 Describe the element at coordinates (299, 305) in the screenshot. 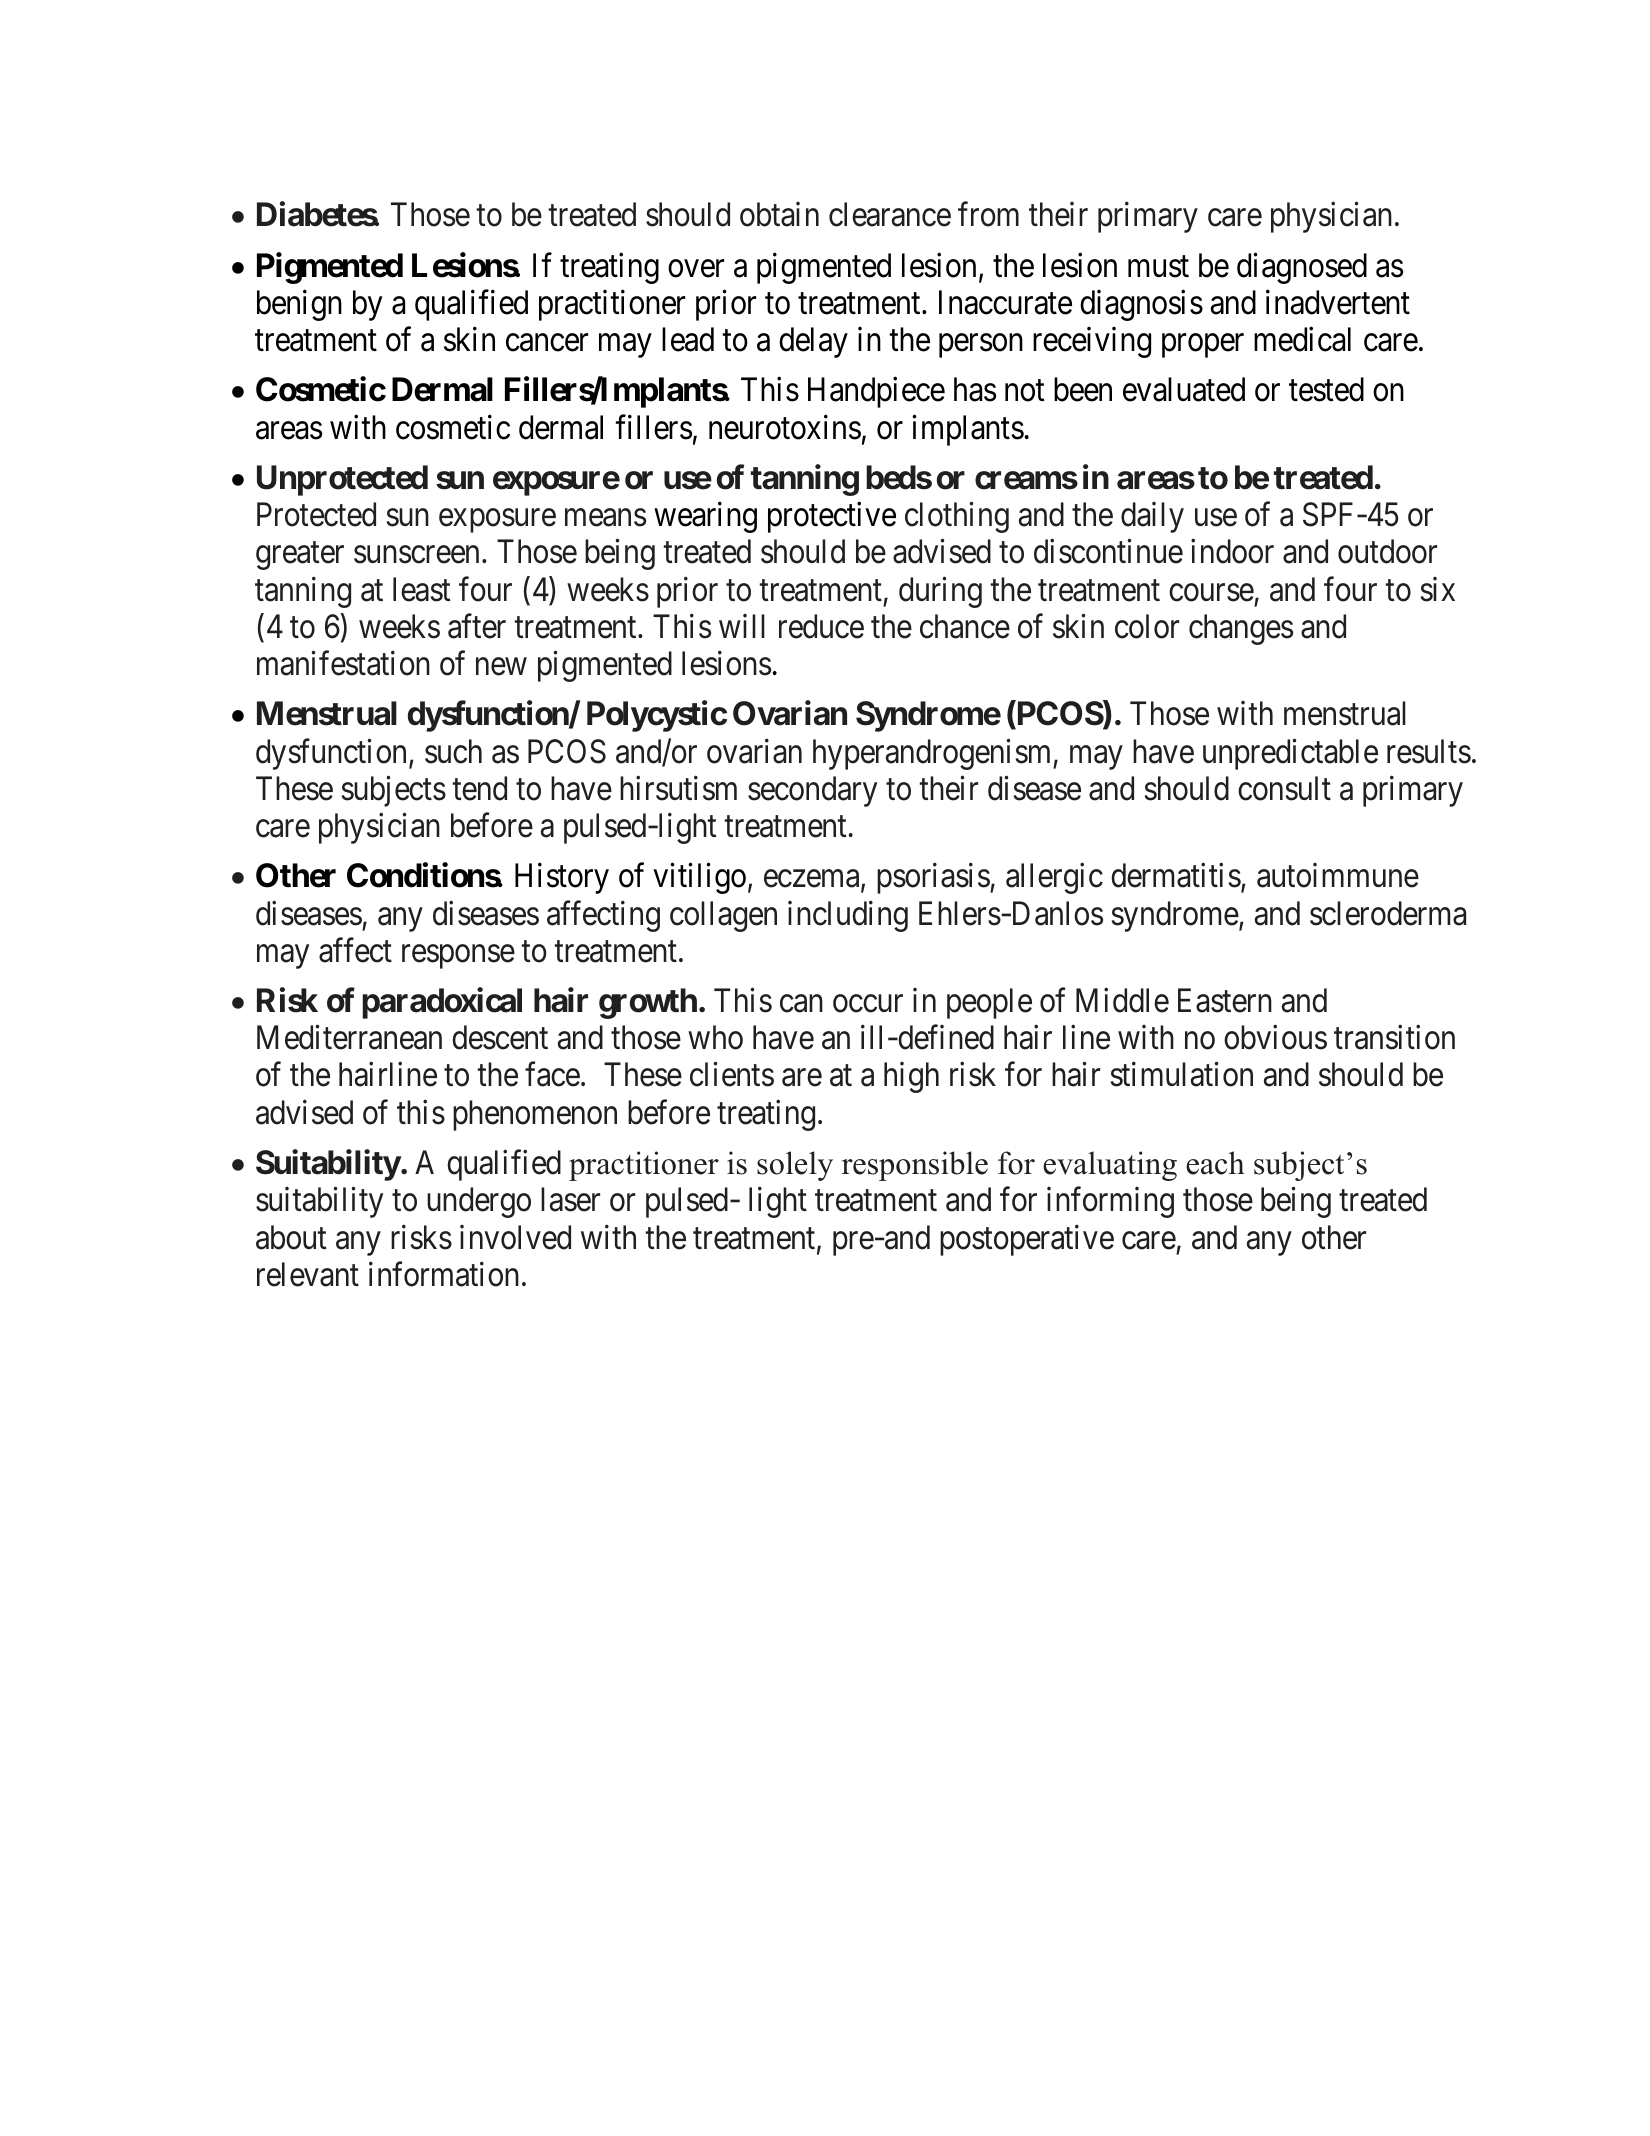

I see `benign` at that location.
